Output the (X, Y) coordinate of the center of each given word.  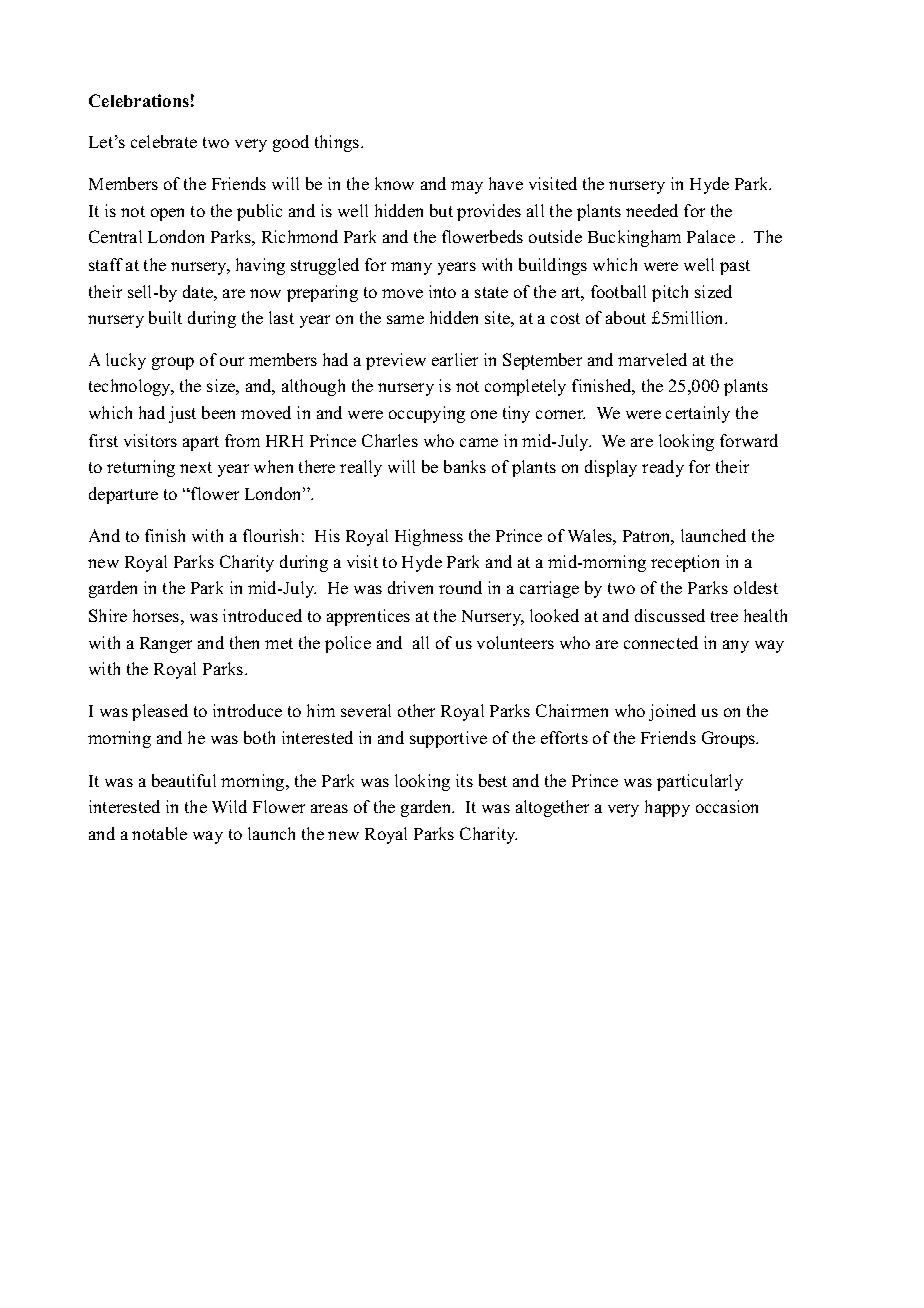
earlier (455, 359)
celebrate (164, 141)
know (394, 183)
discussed (670, 615)
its (464, 780)
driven (410, 587)
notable (159, 833)
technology (131, 387)
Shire (108, 615)
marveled (652, 359)
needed (652, 210)
